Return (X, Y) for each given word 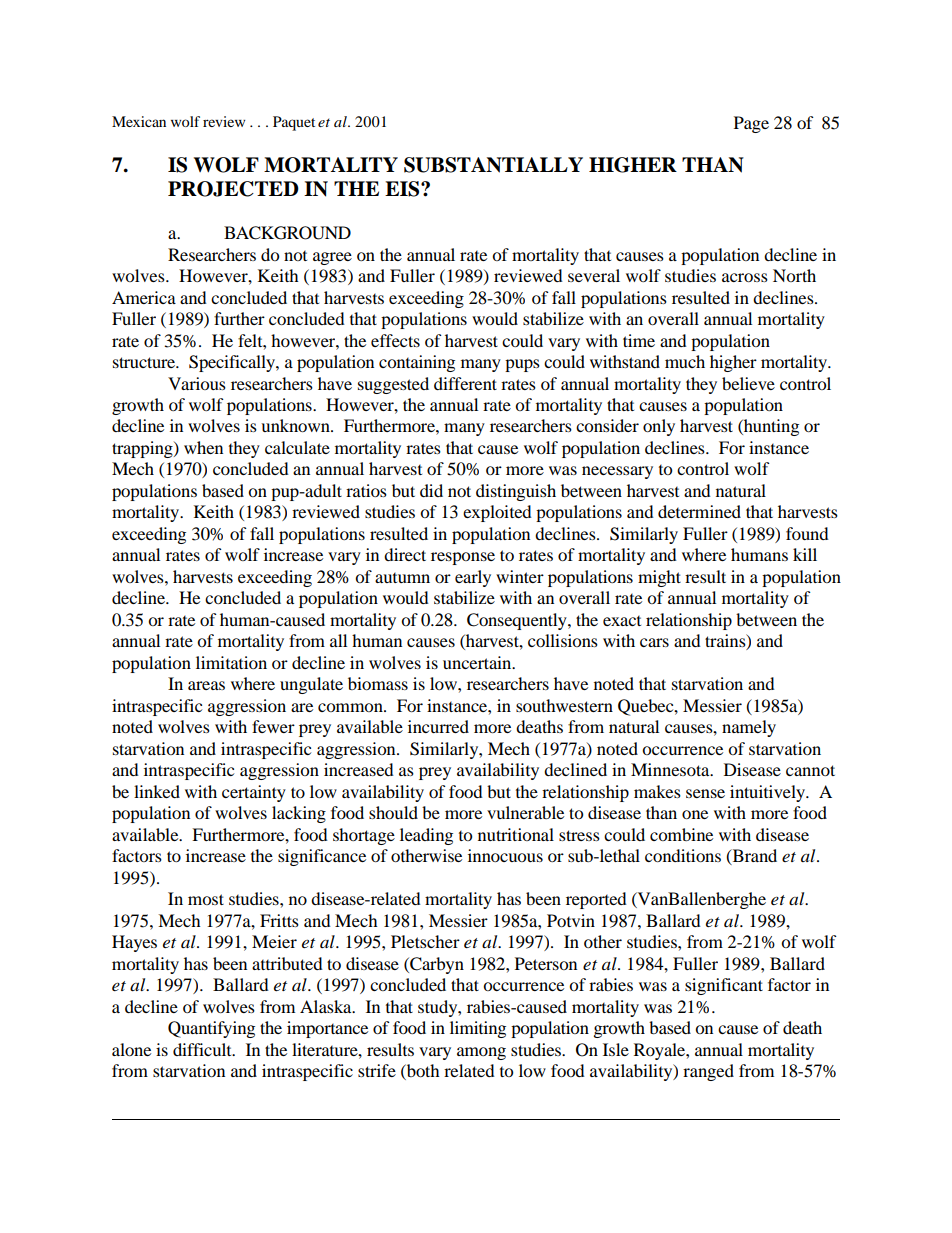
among (481, 1053)
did (431, 490)
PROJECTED (233, 189)
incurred (438, 726)
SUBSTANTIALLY (493, 165)
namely (749, 728)
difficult (203, 1049)
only (659, 427)
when (203, 447)
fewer (273, 726)
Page (751, 124)
